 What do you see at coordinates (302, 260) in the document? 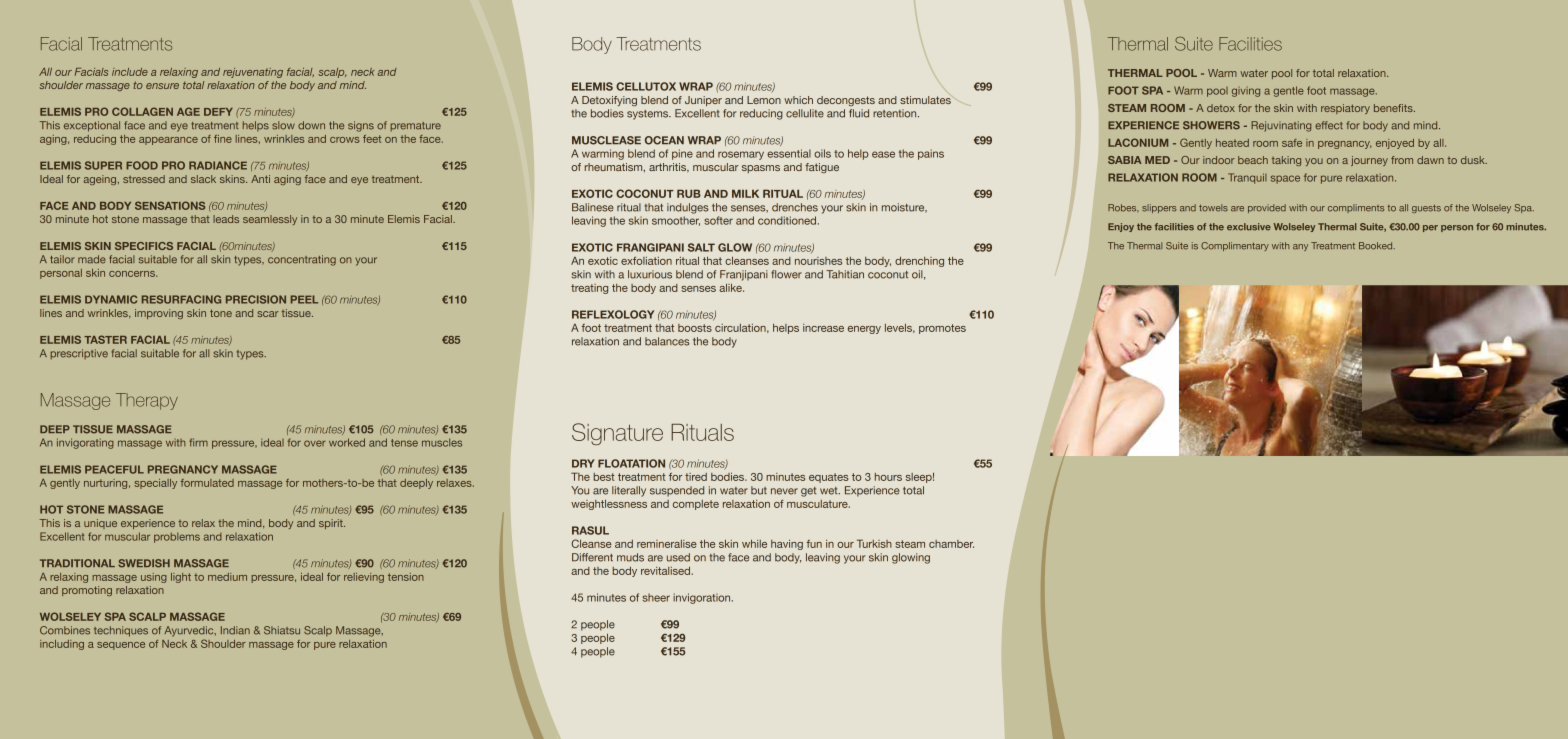
I see `concentrating` at bounding box center [302, 260].
